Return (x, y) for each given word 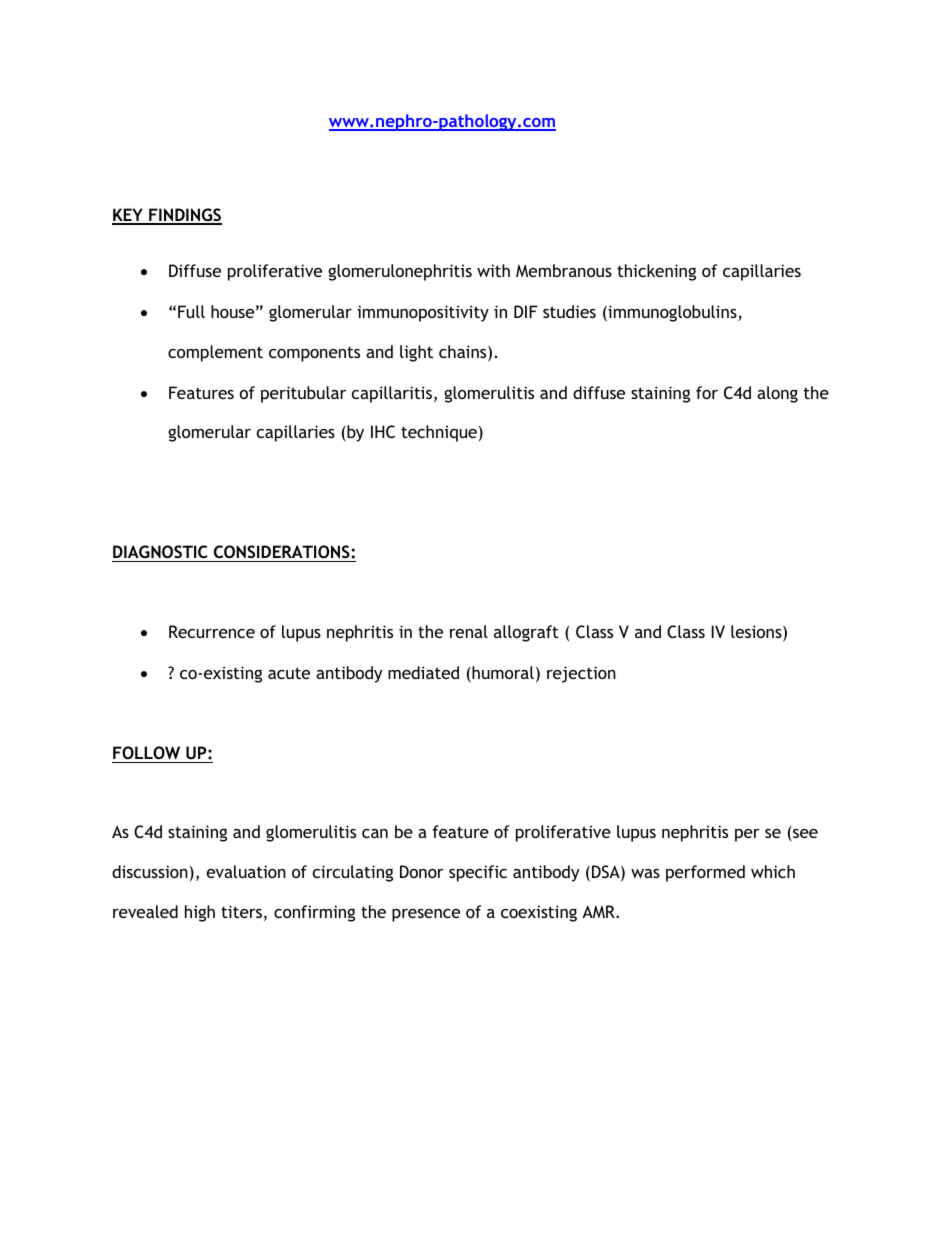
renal (469, 631)
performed (705, 873)
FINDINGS (184, 216)
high (200, 913)
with (493, 270)
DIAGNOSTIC (160, 551)
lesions (757, 633)
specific (478, 873)
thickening (656, 272)
